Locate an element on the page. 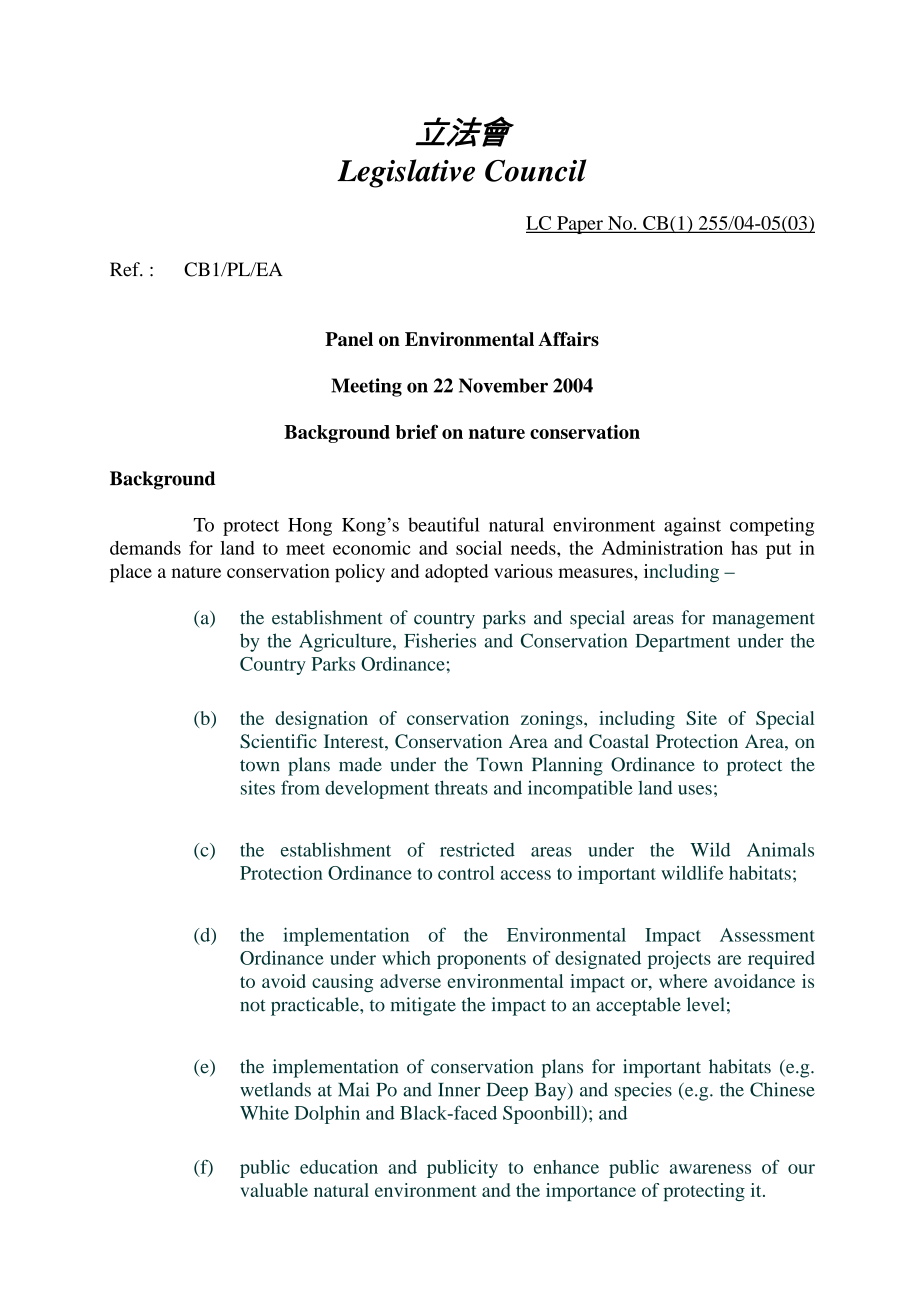 The image size is (924, 1308). Paper is located at coordinates (580, 225).
